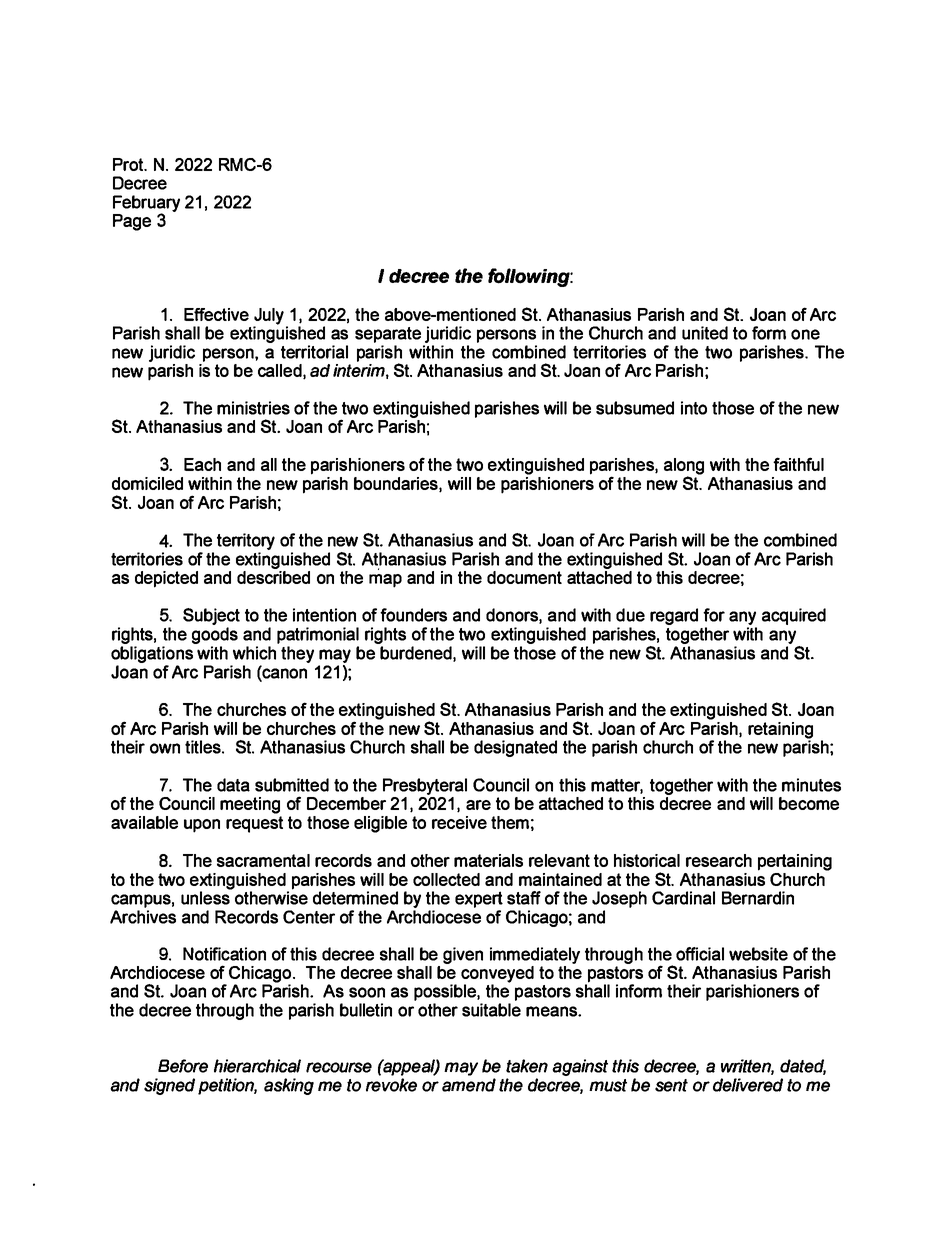 The height and width of the image is (1238, 952). Describe the element at coordinates (388, 335) in the image. I see `separate` at that location.
